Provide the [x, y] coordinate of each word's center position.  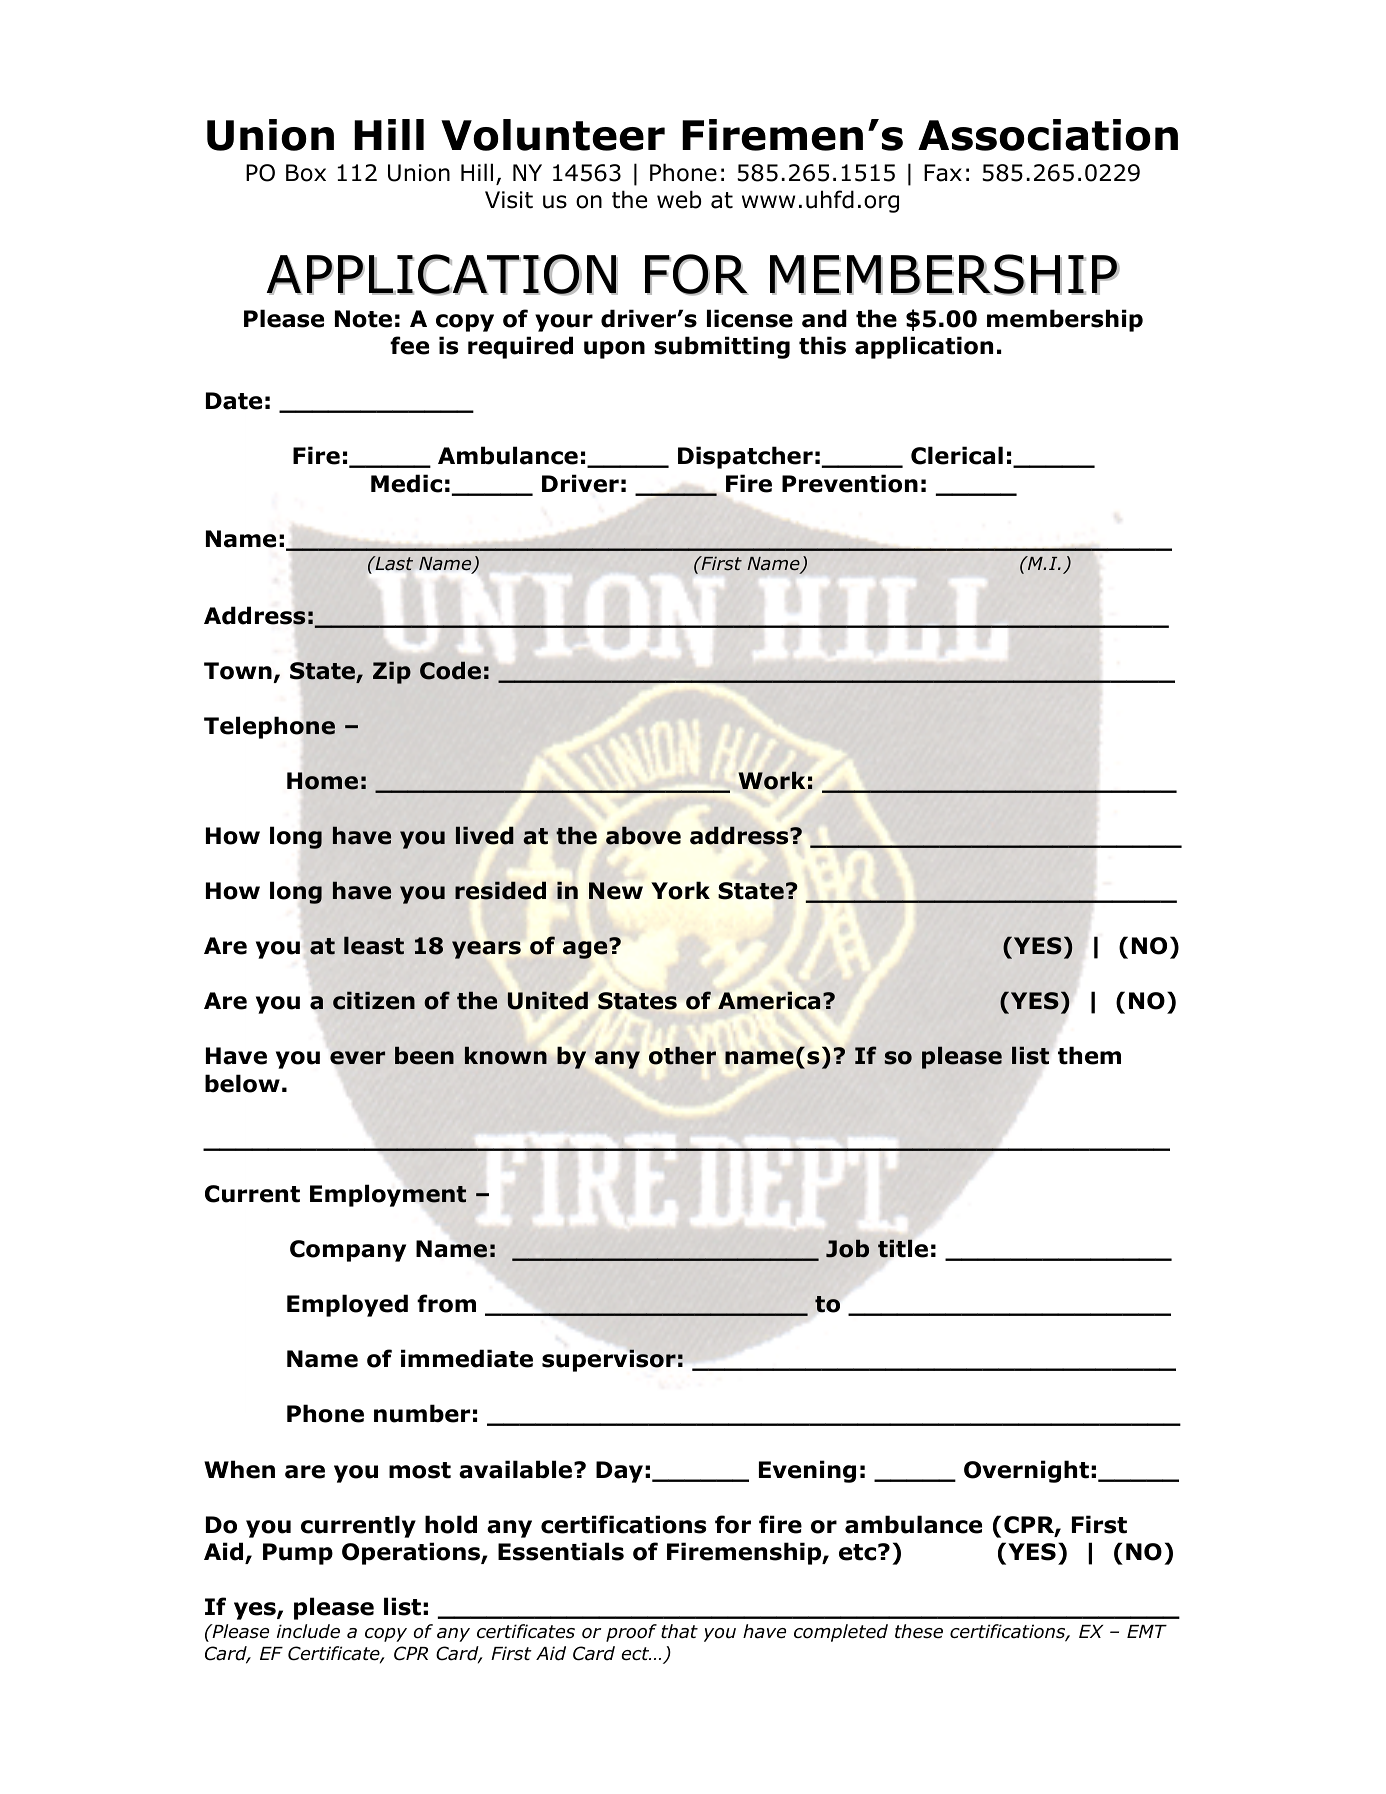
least [374, 945]
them [1089, 1055]
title [903, 1248]
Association [1048, 135]
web [679, 199]
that [679, 1631]
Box [306, 173]
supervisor [609, 1360]
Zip [392, 672]
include [308, 1631]
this [822, 345]
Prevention [850, 483]
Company [348, 1251]
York [680, 890]
